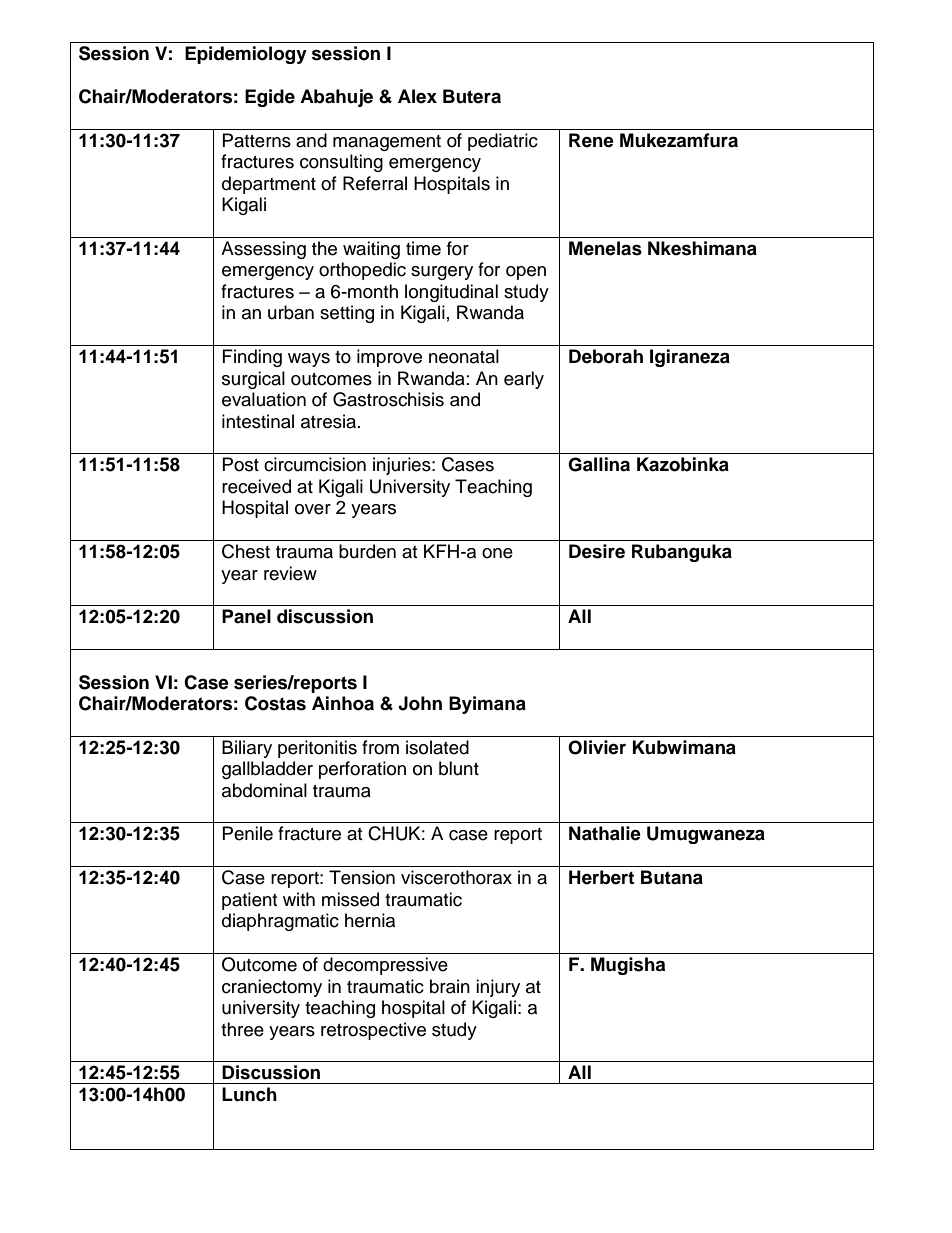 The height and width of the screenshot is (1233, 952). What do you see at coordinates (606, 356) in the screenshot?
I see `Deborah` at bounding box center [606, 356].
